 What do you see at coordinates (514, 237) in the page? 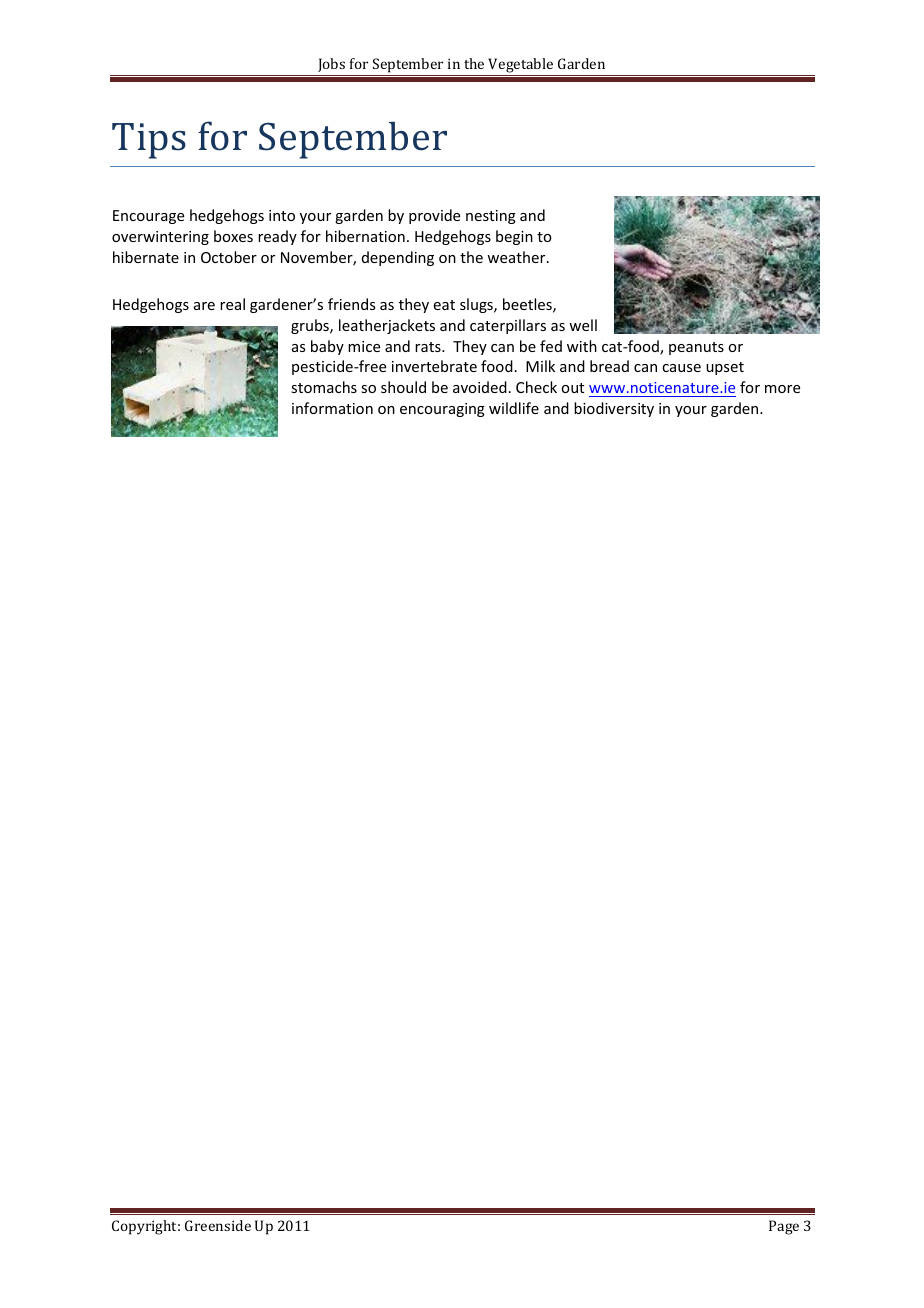
I see `begin` at bounding box center [514, 237].
